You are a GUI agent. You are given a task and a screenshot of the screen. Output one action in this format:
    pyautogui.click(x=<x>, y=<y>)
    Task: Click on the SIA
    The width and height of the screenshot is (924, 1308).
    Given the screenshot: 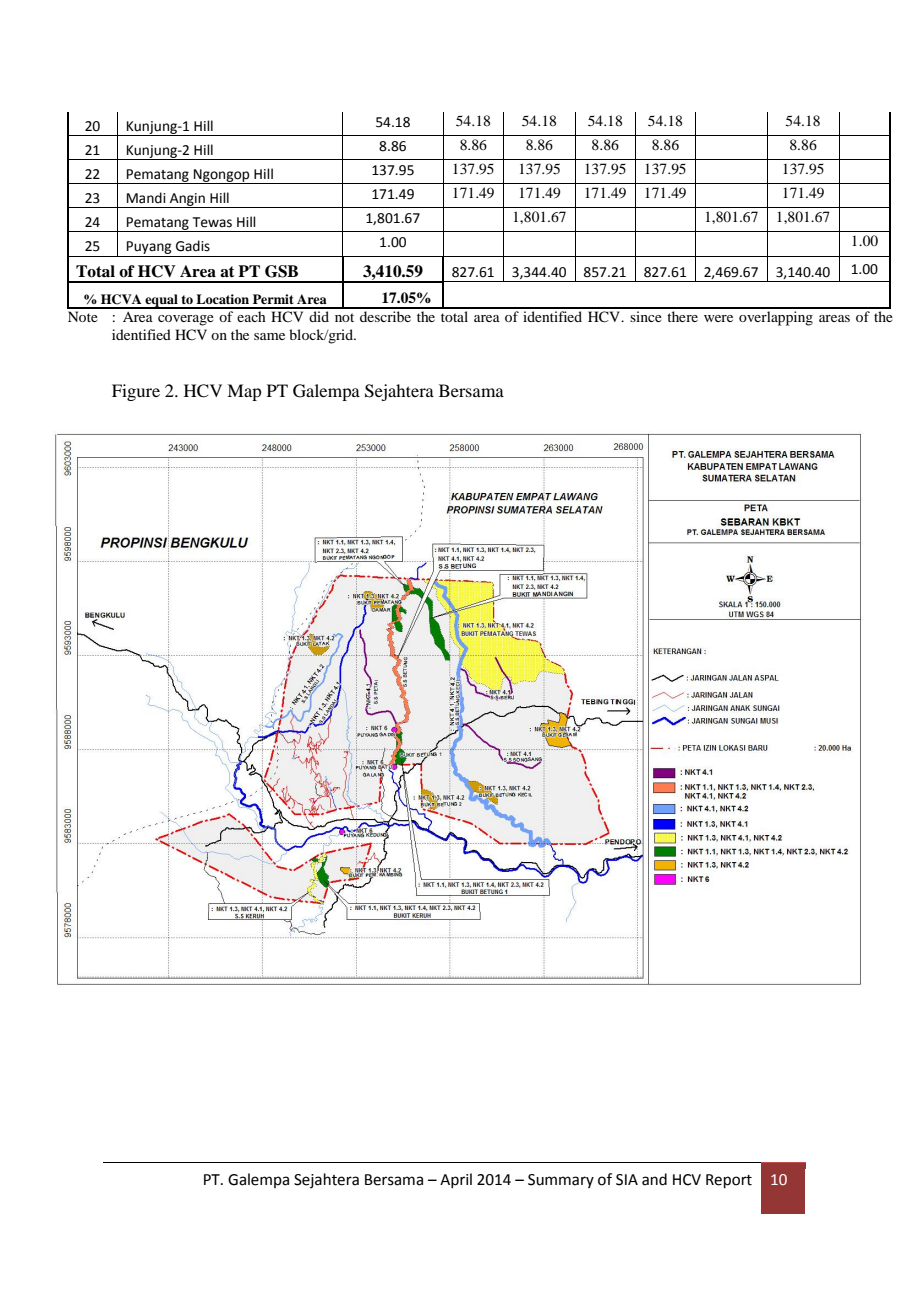 What is the action you would take?
    pyautogui.click(x=627, y=1180)
